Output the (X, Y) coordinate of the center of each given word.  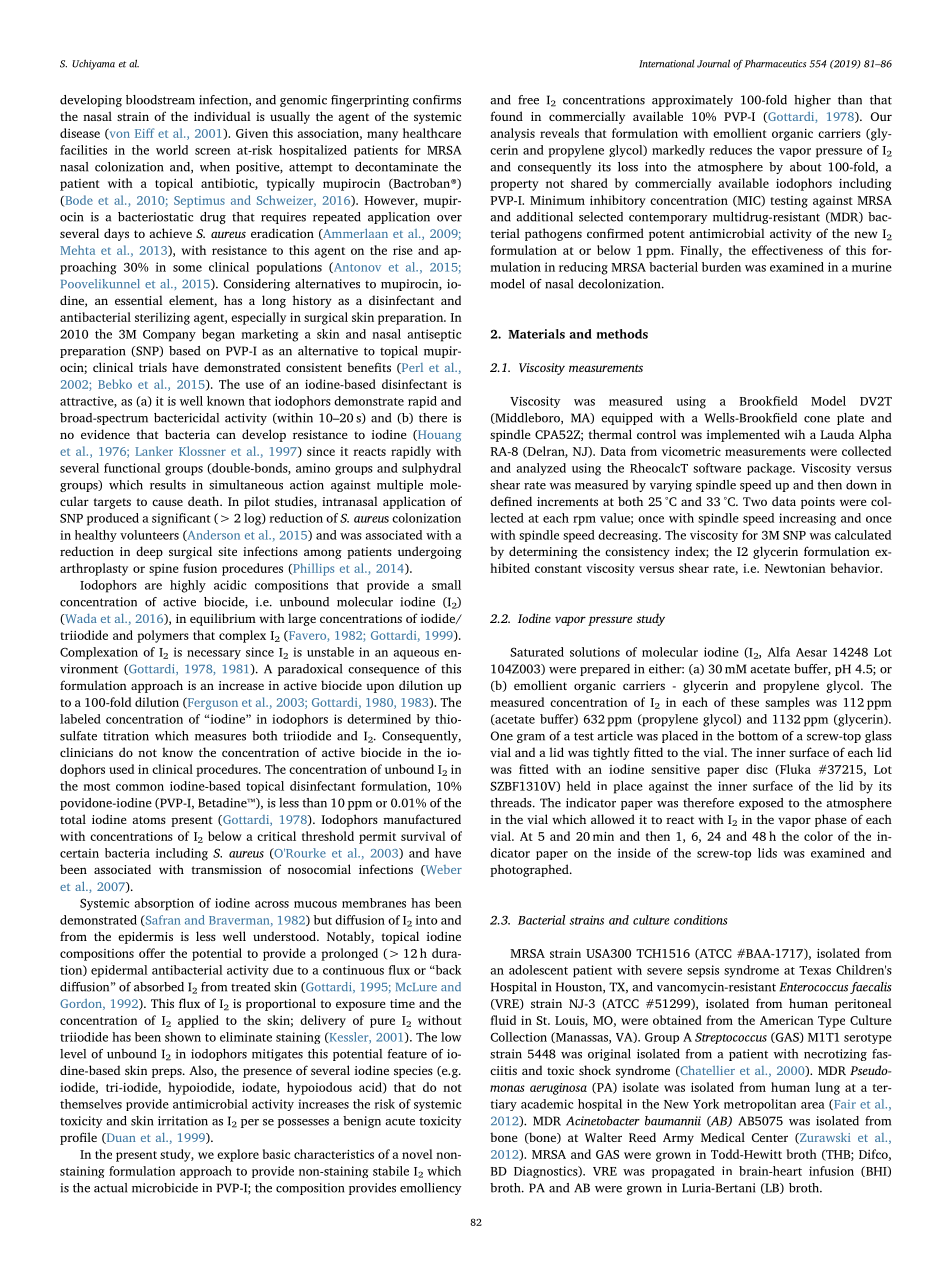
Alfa (778, 652)
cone (817, 419)
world (172, 150)
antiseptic (434, 335)
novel (417, 1154)
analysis (513, 134)
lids (767, 853)
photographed (530, 870)
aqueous (416, 655)
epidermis (145, 937)
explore (238, 1155)
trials (153, 367)
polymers (163, 636)
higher (812, 101)
